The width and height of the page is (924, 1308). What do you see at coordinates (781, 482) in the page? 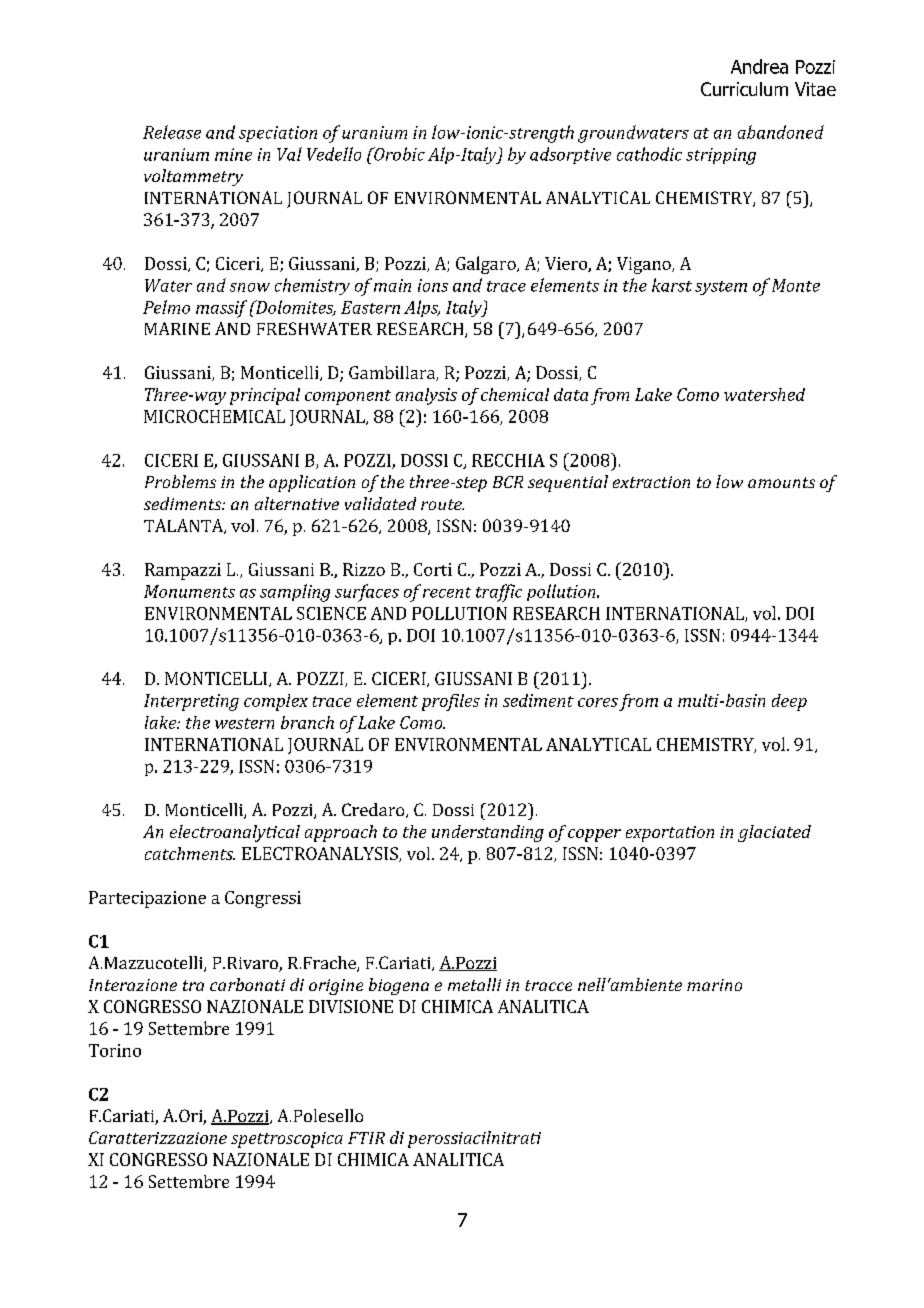
I see `amounts` at bounding box center [781, 482].
